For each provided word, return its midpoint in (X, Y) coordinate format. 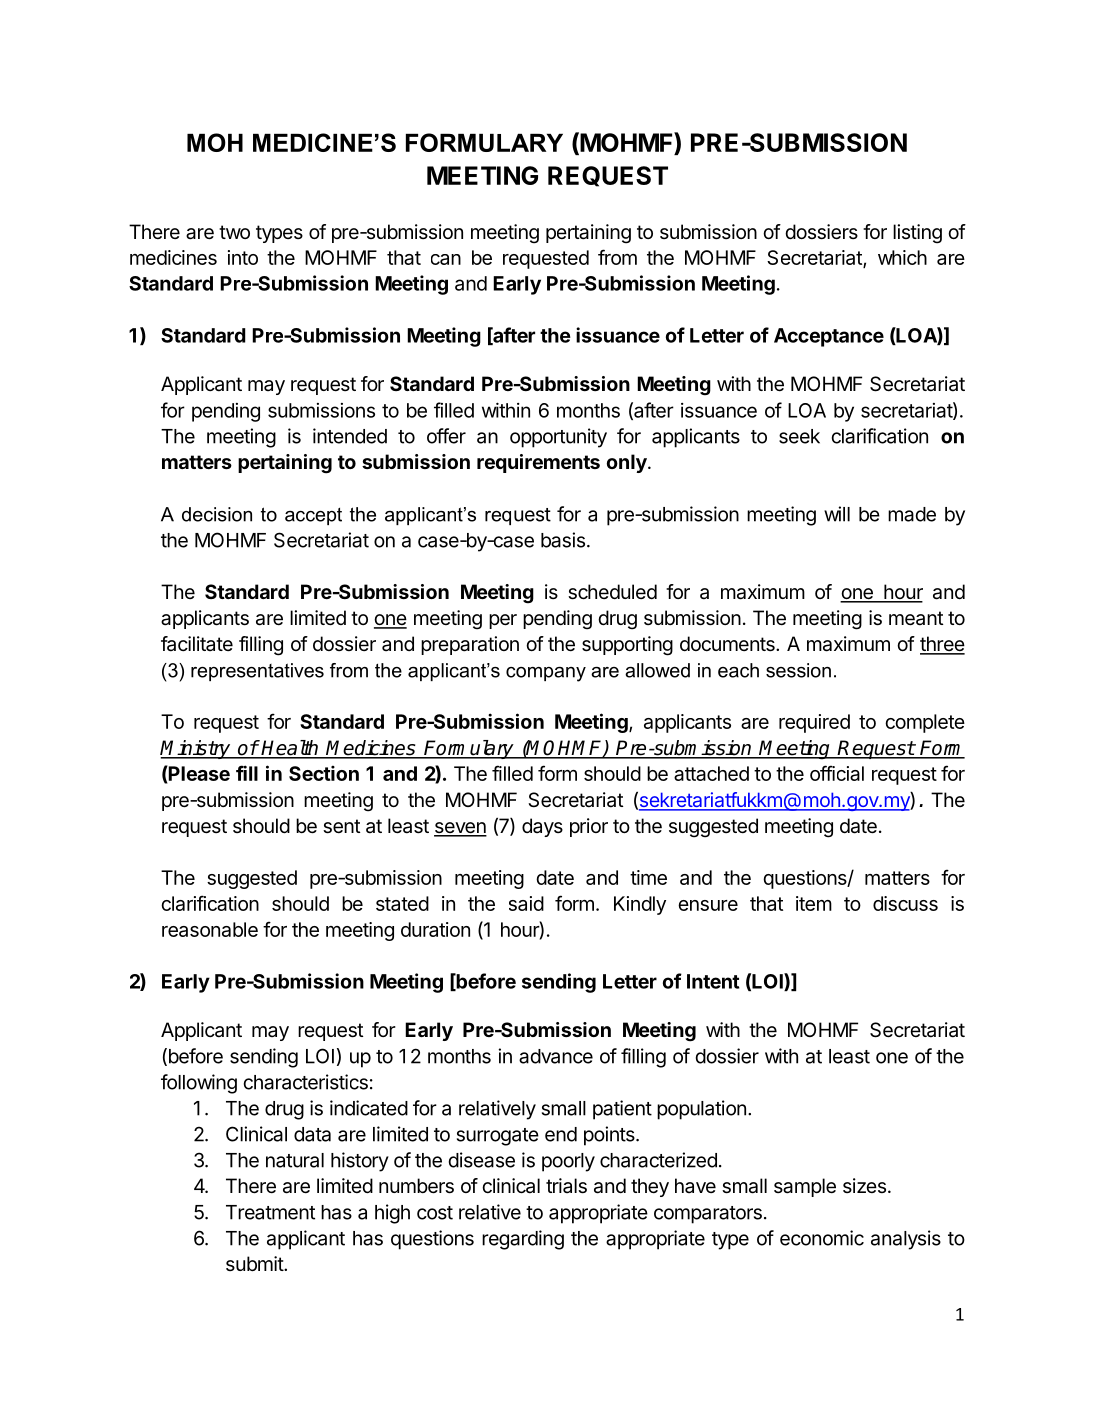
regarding (523, 1240)
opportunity (558, 438)
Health (290, 749)
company (546, 674)
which (902, 257)
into (243, 257)
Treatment (270, 1212)
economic (822, 1238)
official (837, 773)
